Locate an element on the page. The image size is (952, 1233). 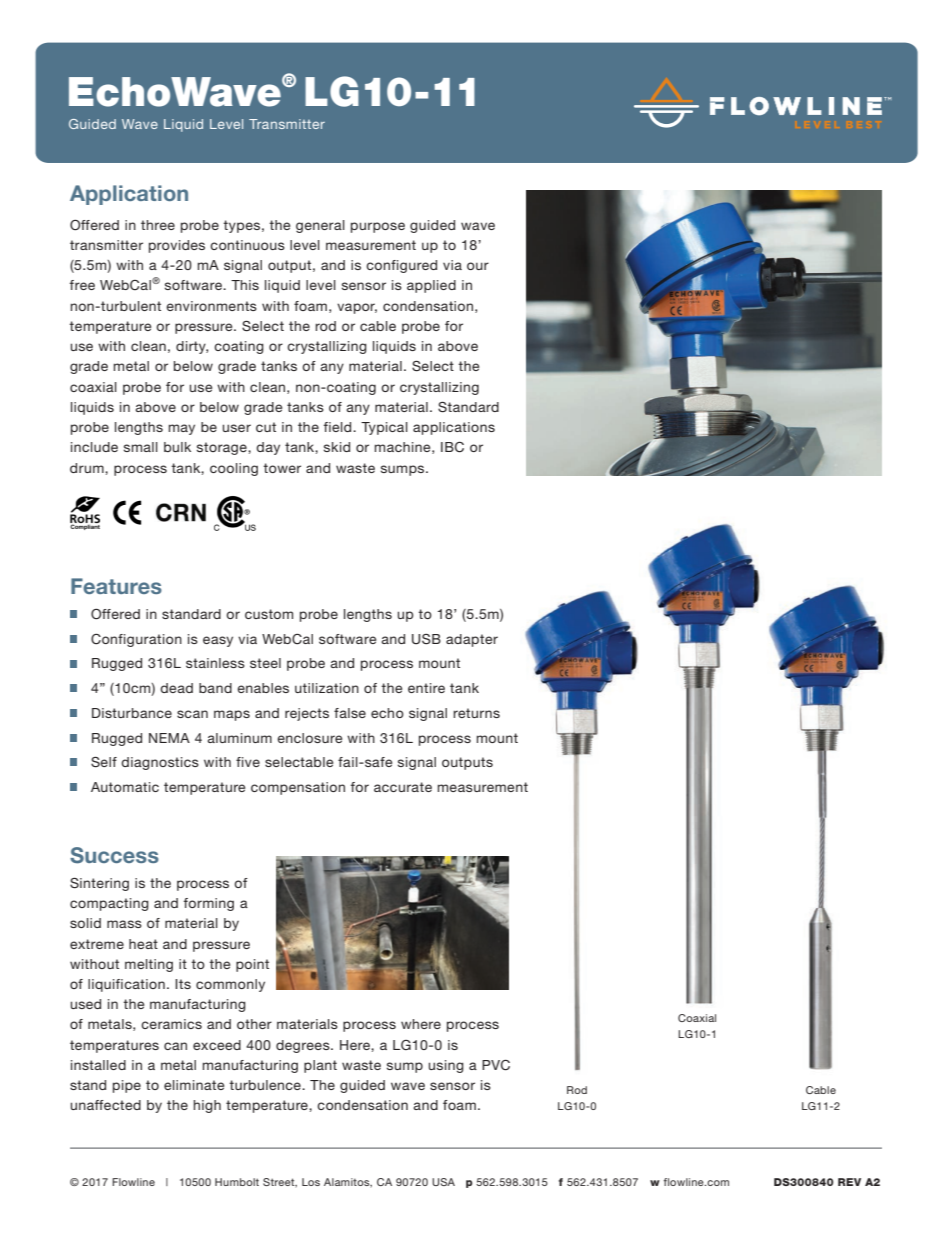
bulk is located at coordinates (177, 447).
